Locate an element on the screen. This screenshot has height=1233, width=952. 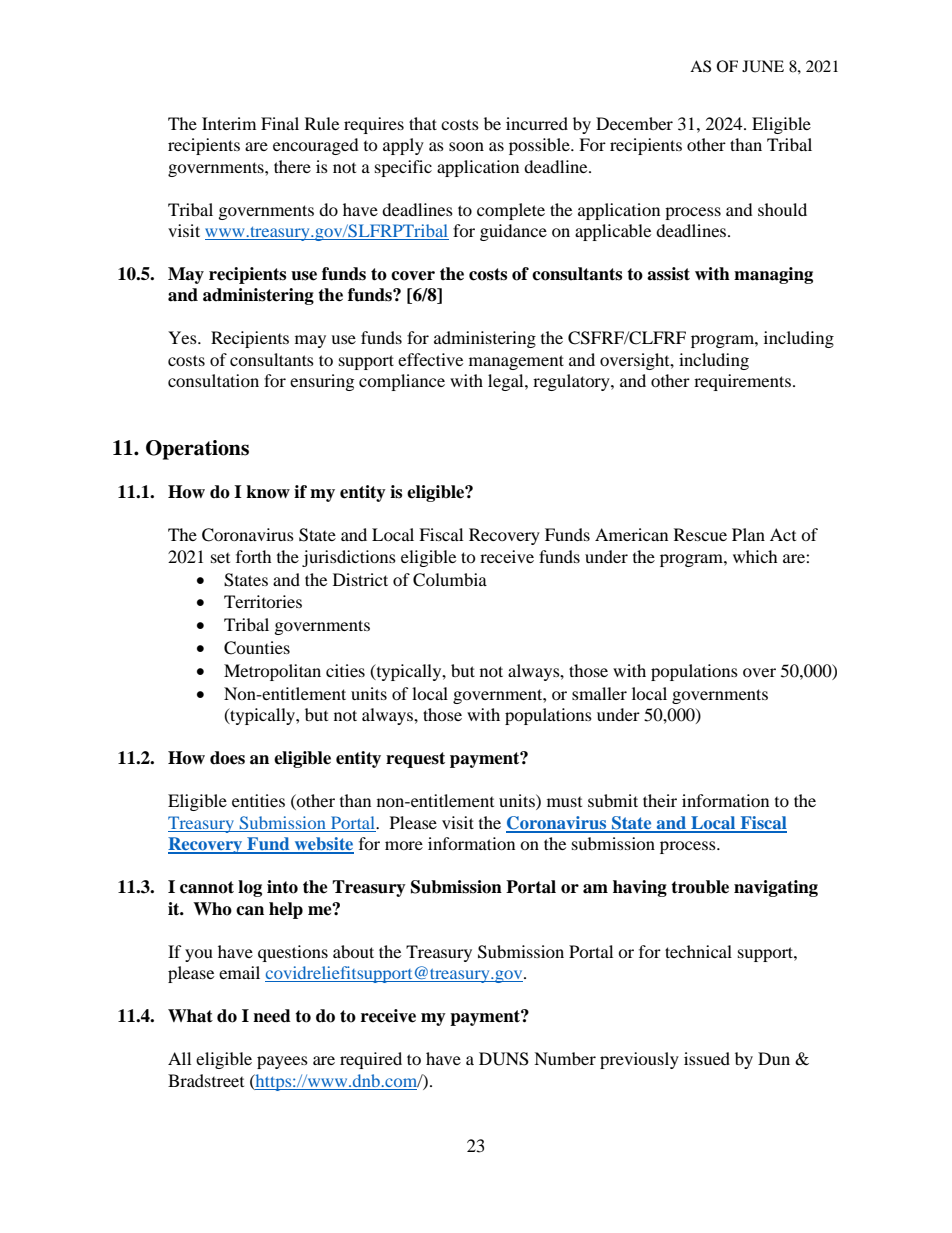
Final is located at coordinates (280, 123).
